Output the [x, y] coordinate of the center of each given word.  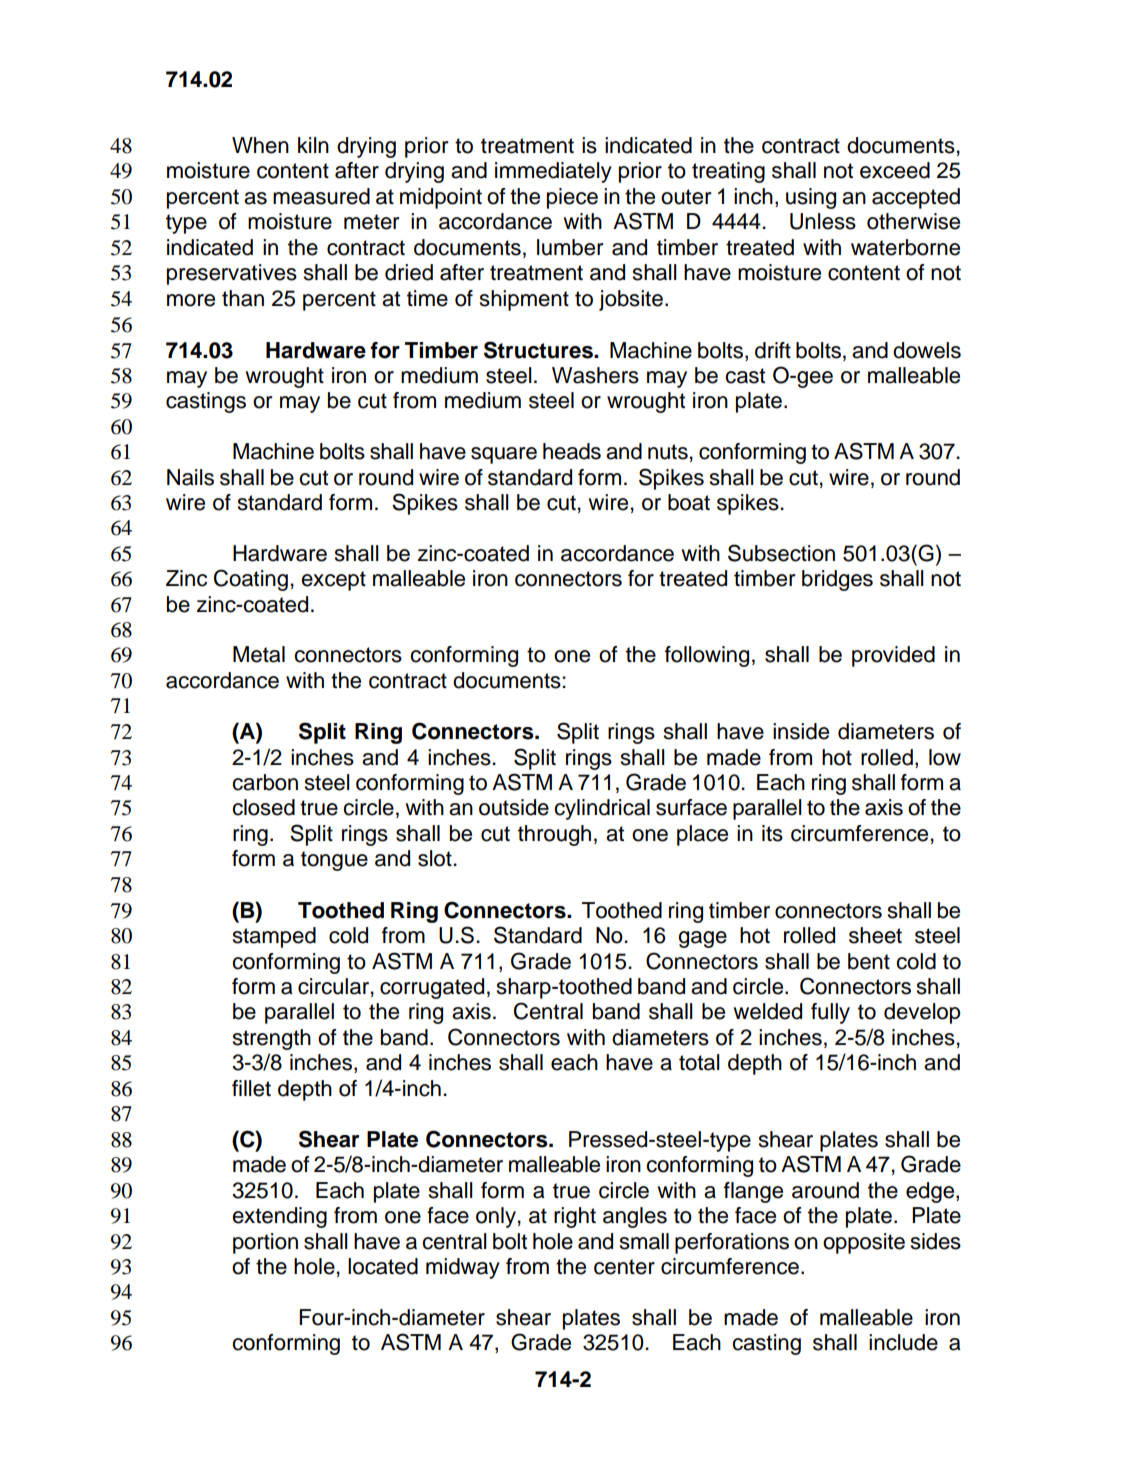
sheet [875, 935]
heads [572, 451]
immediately [553, 172]
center [624, 1267]
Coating [251, 580]
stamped [274, 937]
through [554, 835]
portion [265, 1243]
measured [321, 196]
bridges [837, 580]
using [811, 198]
